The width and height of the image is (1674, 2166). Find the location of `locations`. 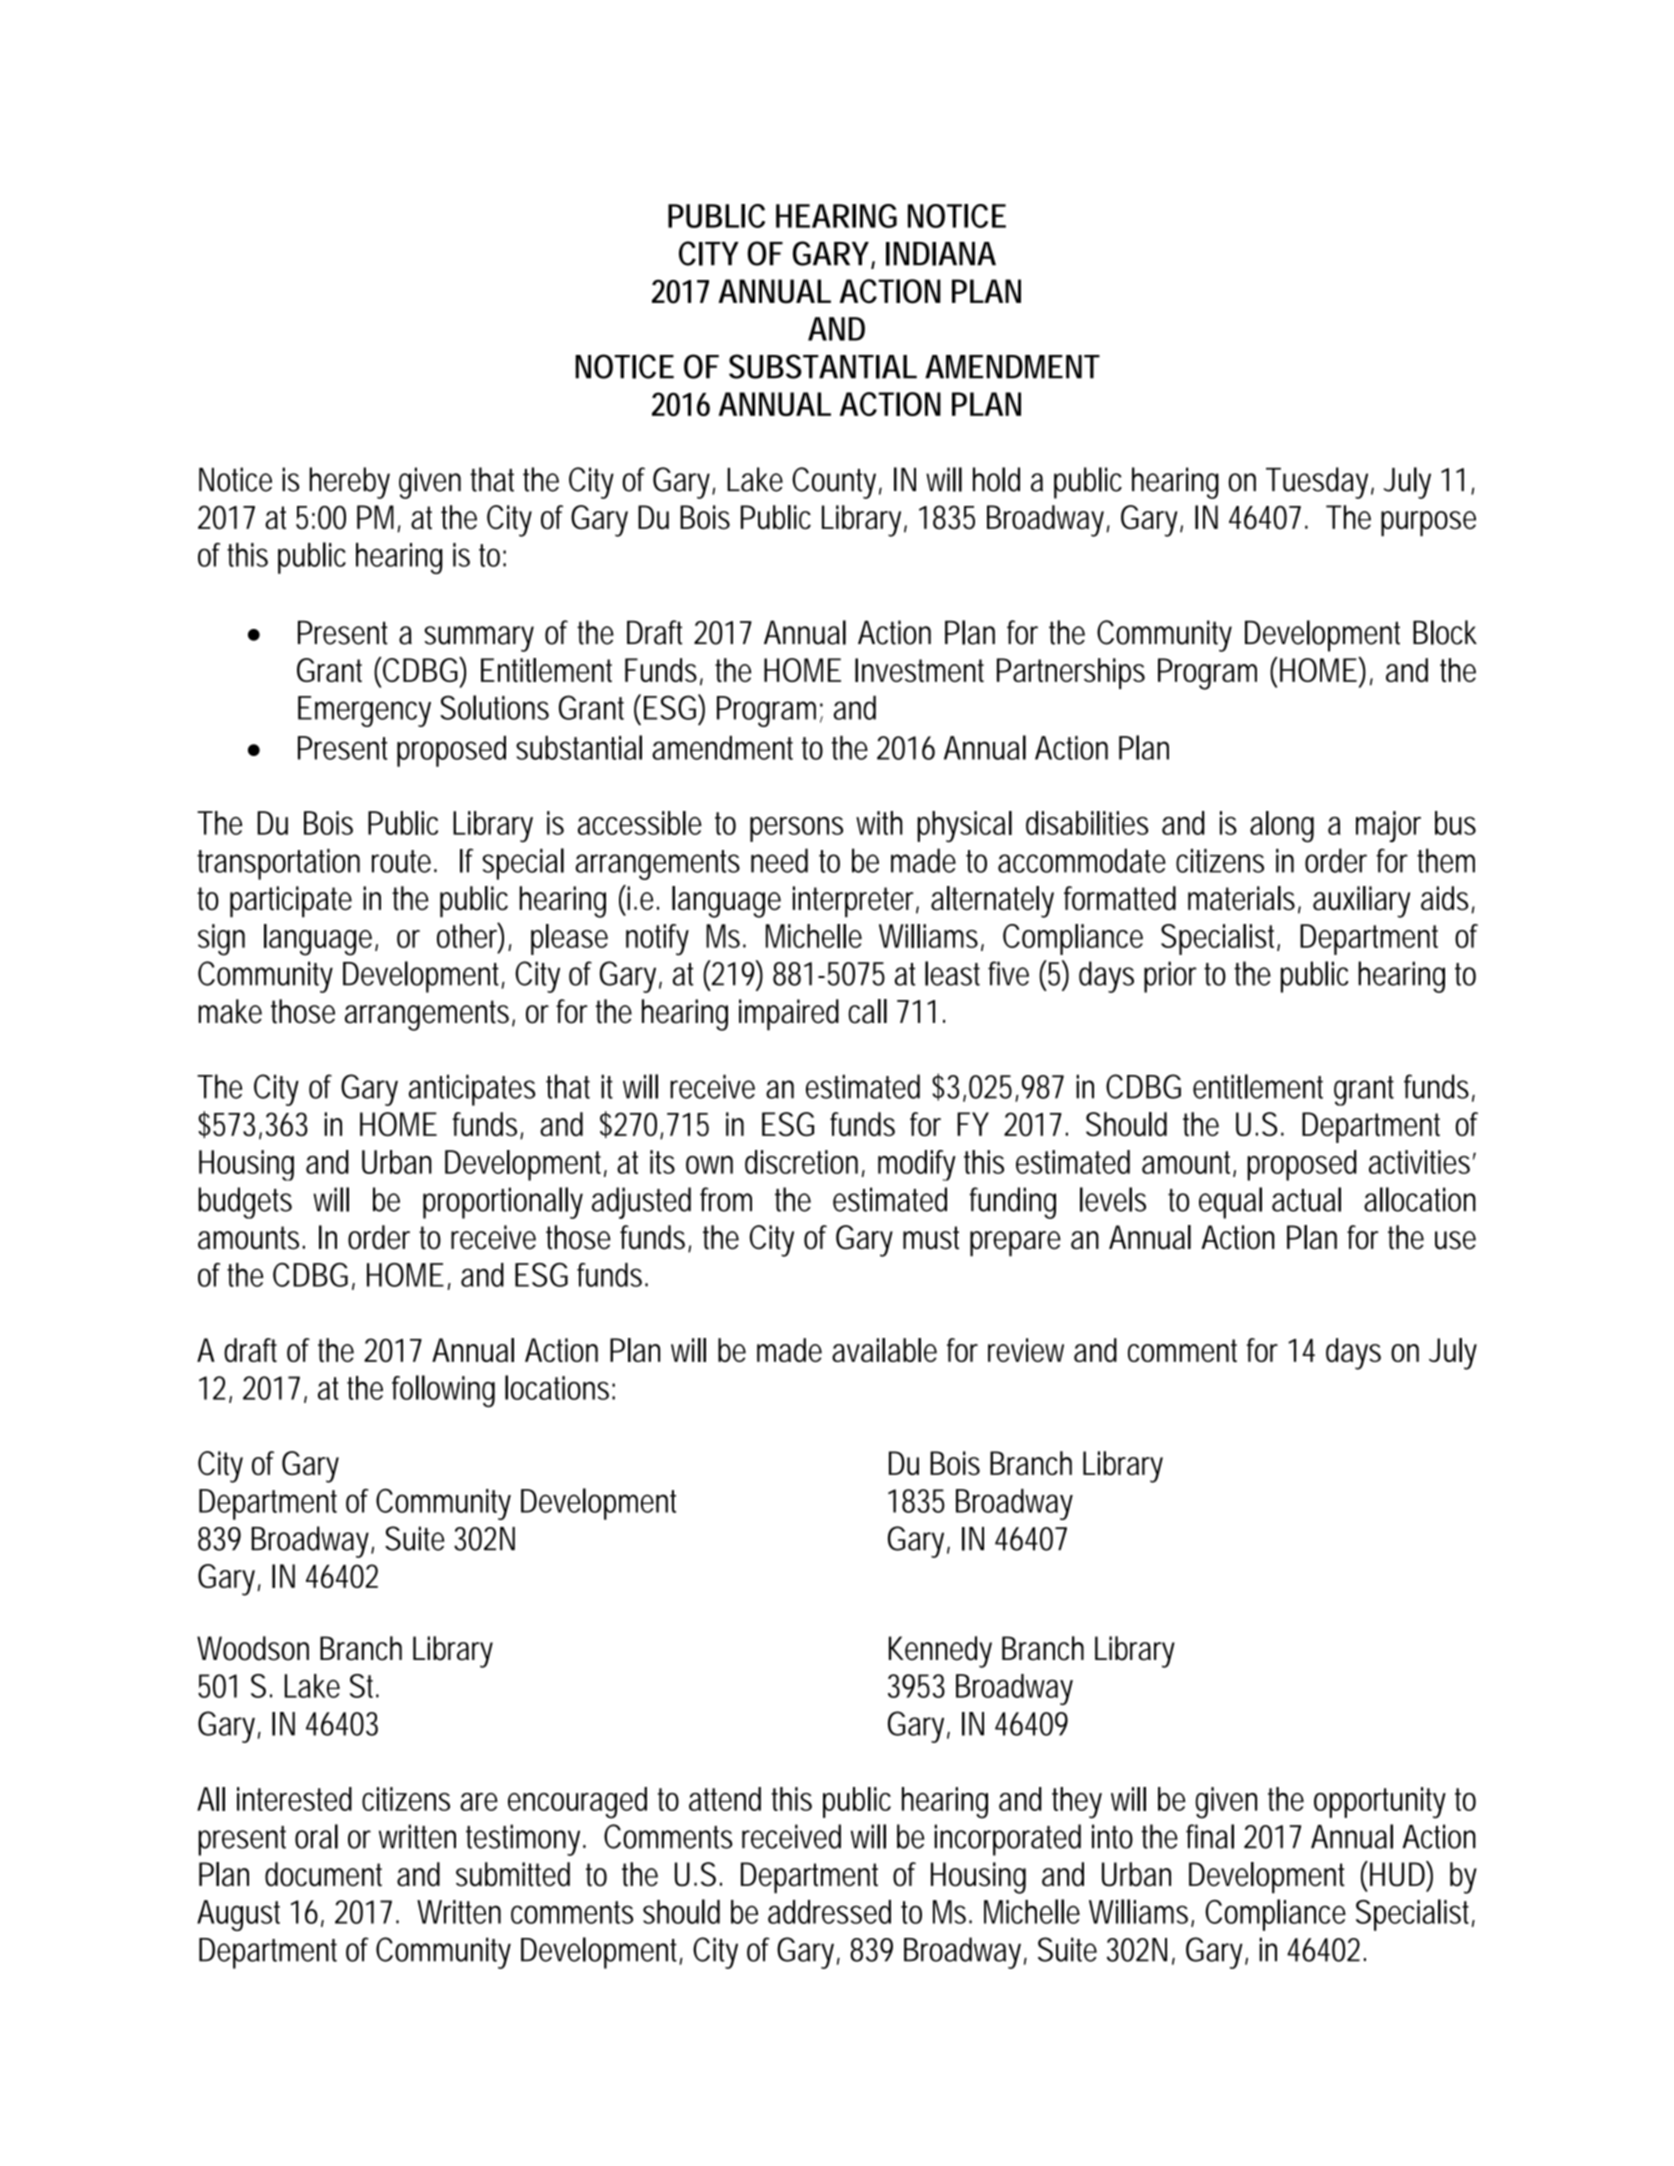

locations is located at coordinates (557, 1387).
